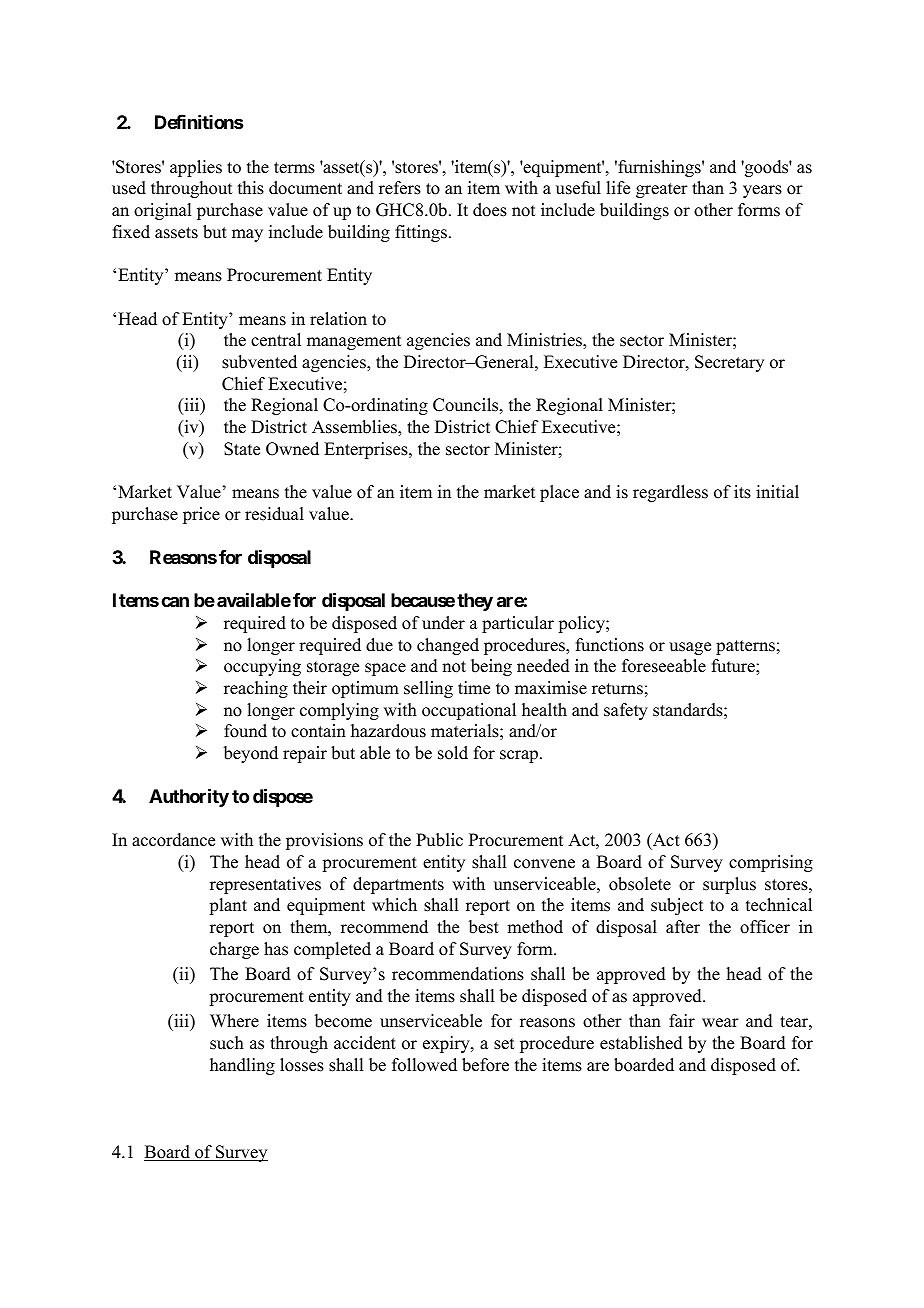  I want to click on applies, so click(196, 168).
